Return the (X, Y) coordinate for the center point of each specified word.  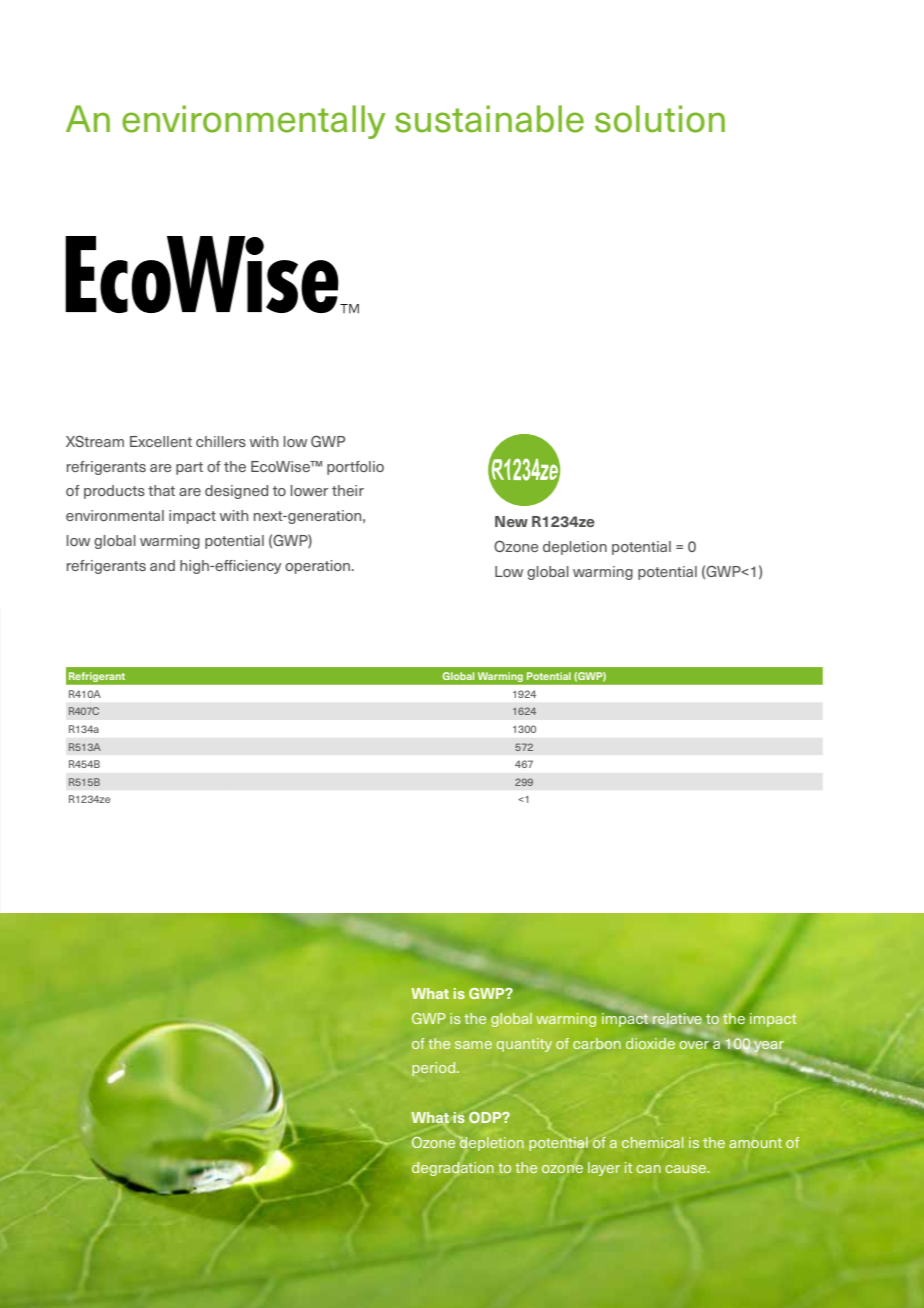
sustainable (489, 119)
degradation (453, 1169)
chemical (652, 1142)
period (435, 1069)
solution (660, 119)
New (511, 521)
